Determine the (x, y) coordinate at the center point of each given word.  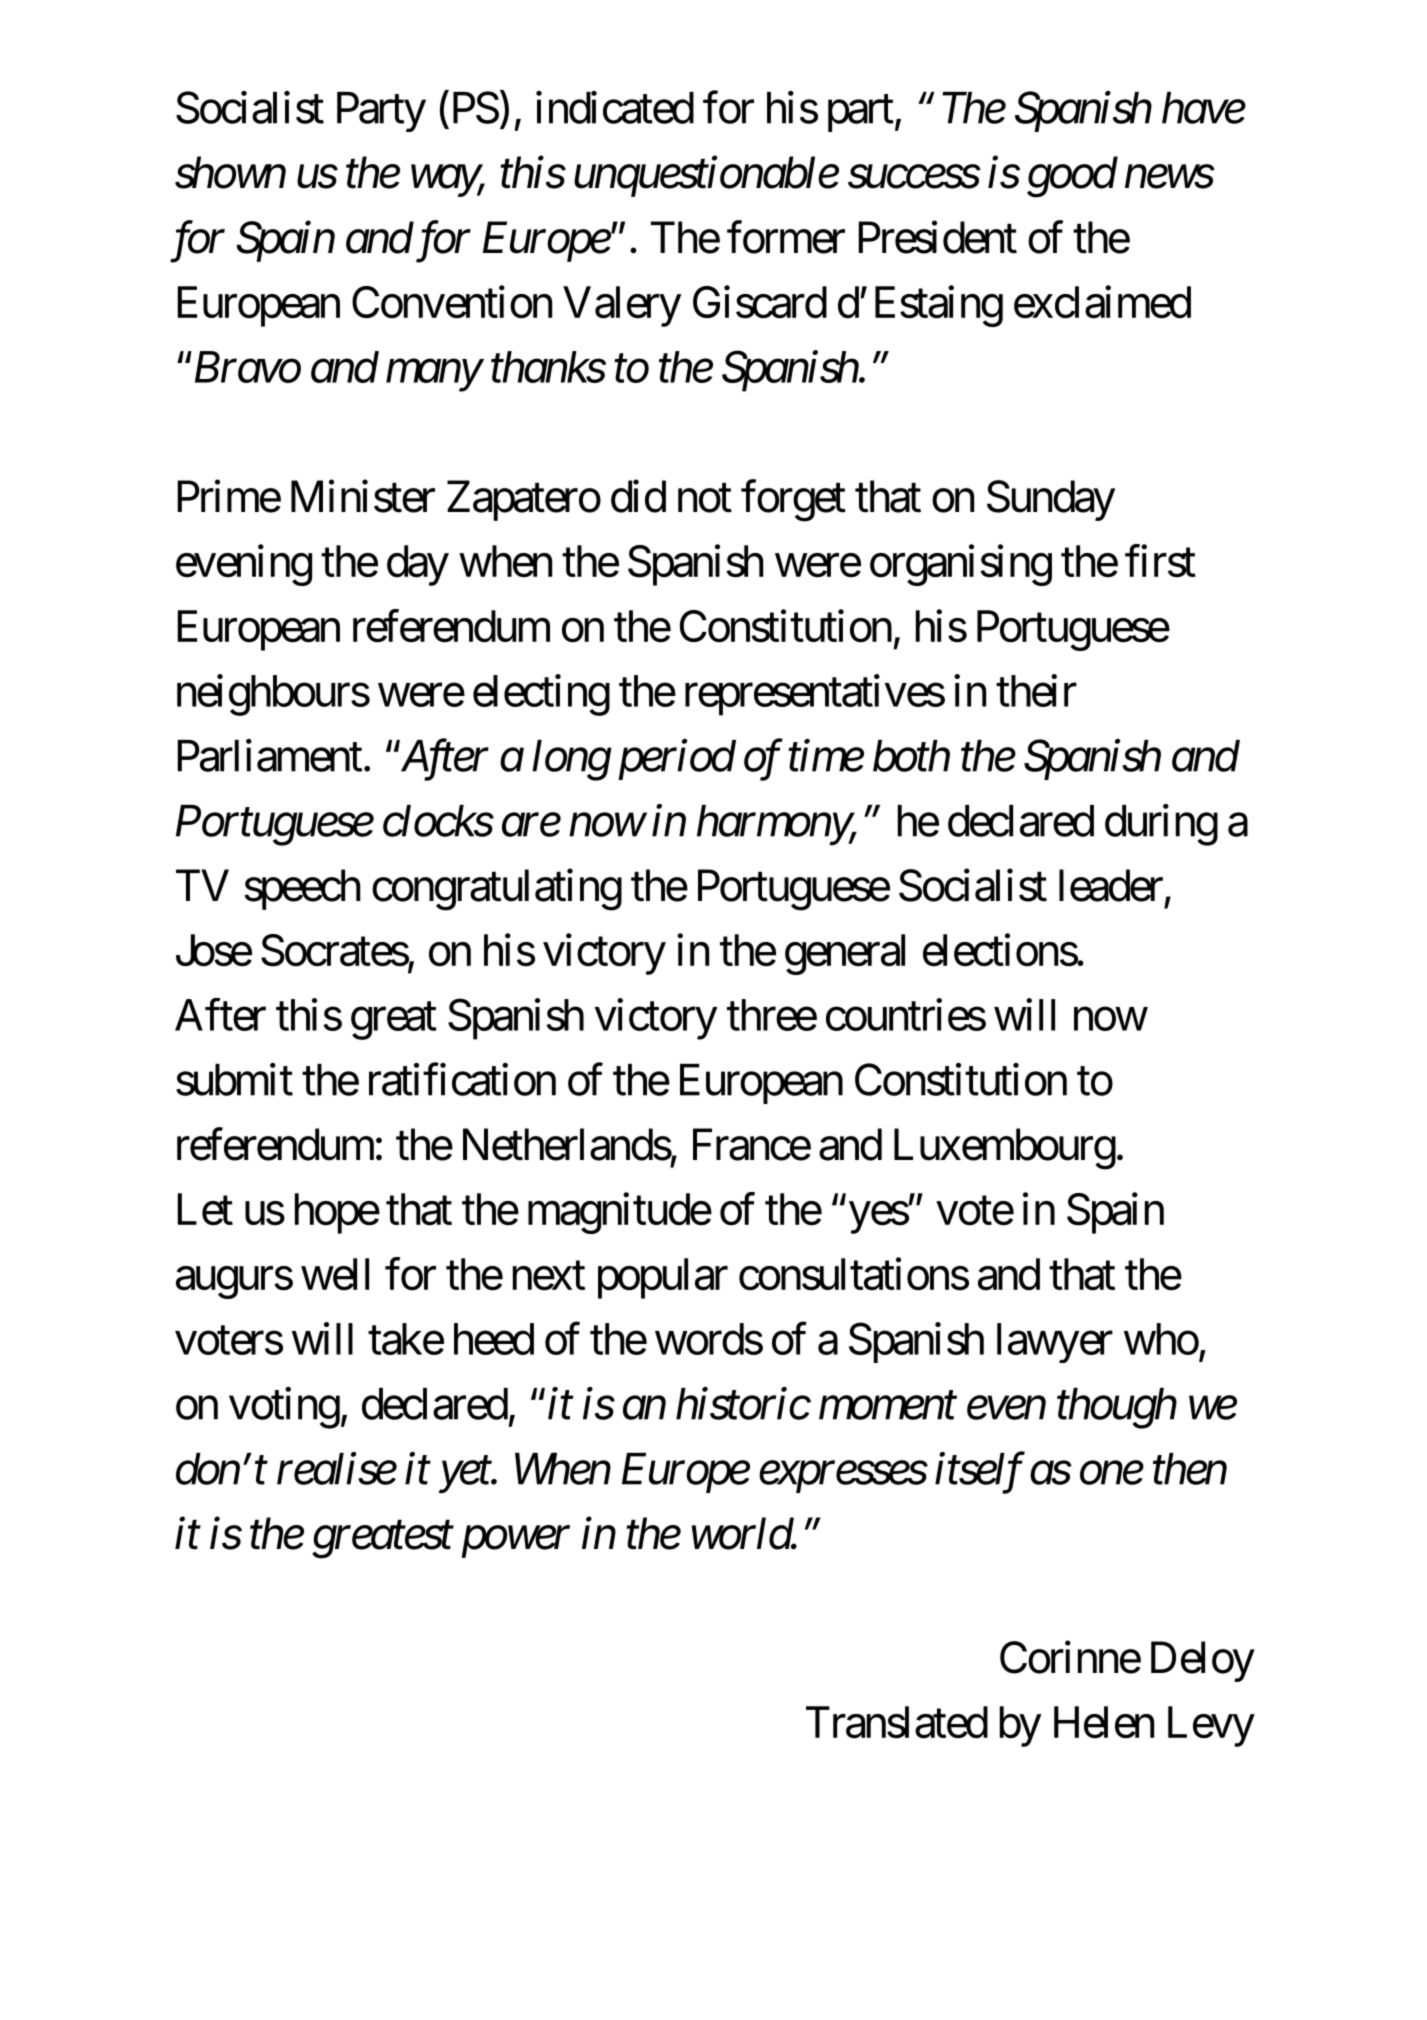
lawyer (1055, 1343)
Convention (452, 302)
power (515, 1542)
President (937, 237)
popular (663, 1278)
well (335, 1274)
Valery (622, 306)
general (845, 954)
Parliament (269, 755)
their (1036, 690)
